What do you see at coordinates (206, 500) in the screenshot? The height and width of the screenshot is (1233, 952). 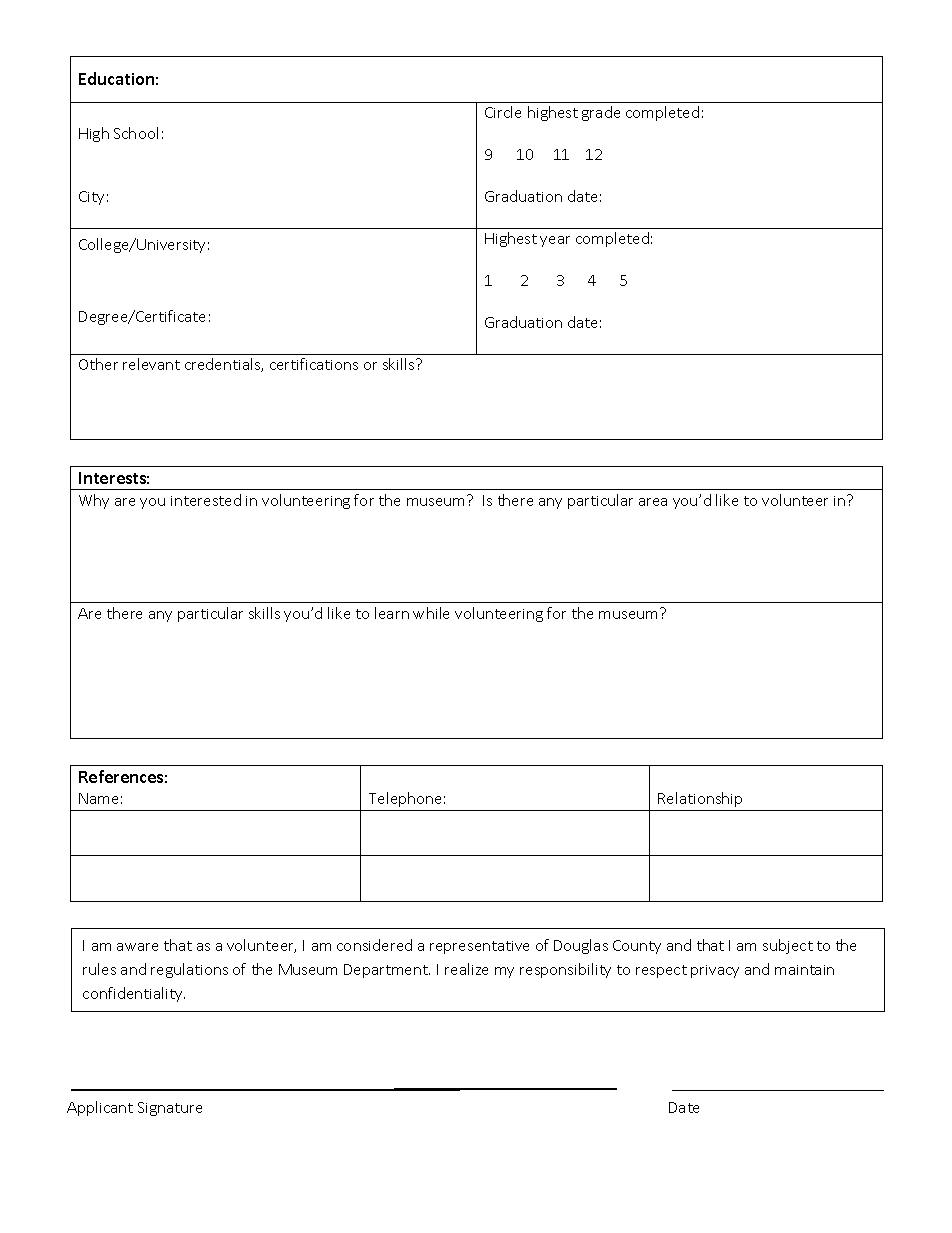 I see `interested` at bounding box center [206, 500].
